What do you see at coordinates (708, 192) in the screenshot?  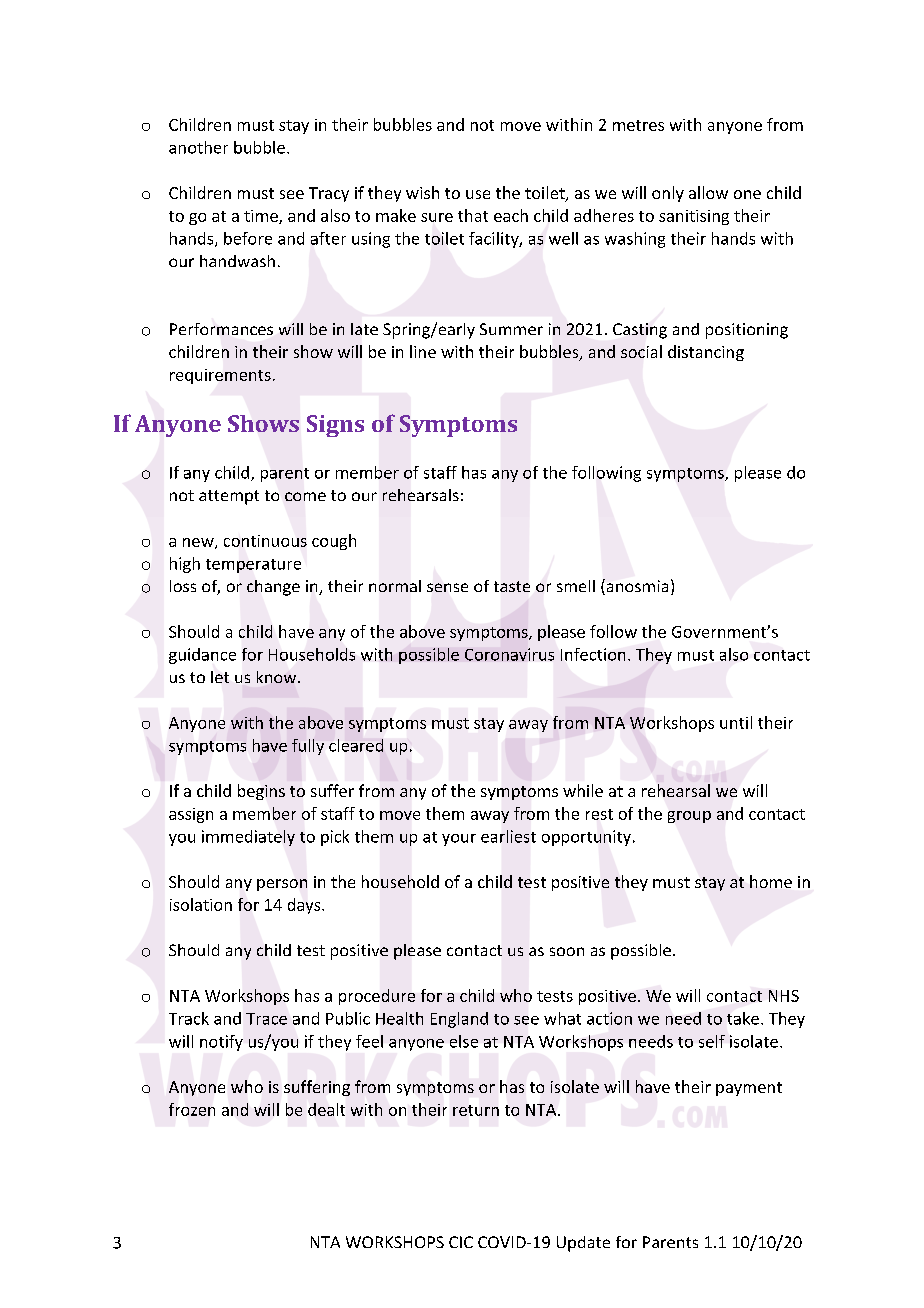 I see `allow` at bounding box center [708, 192].
